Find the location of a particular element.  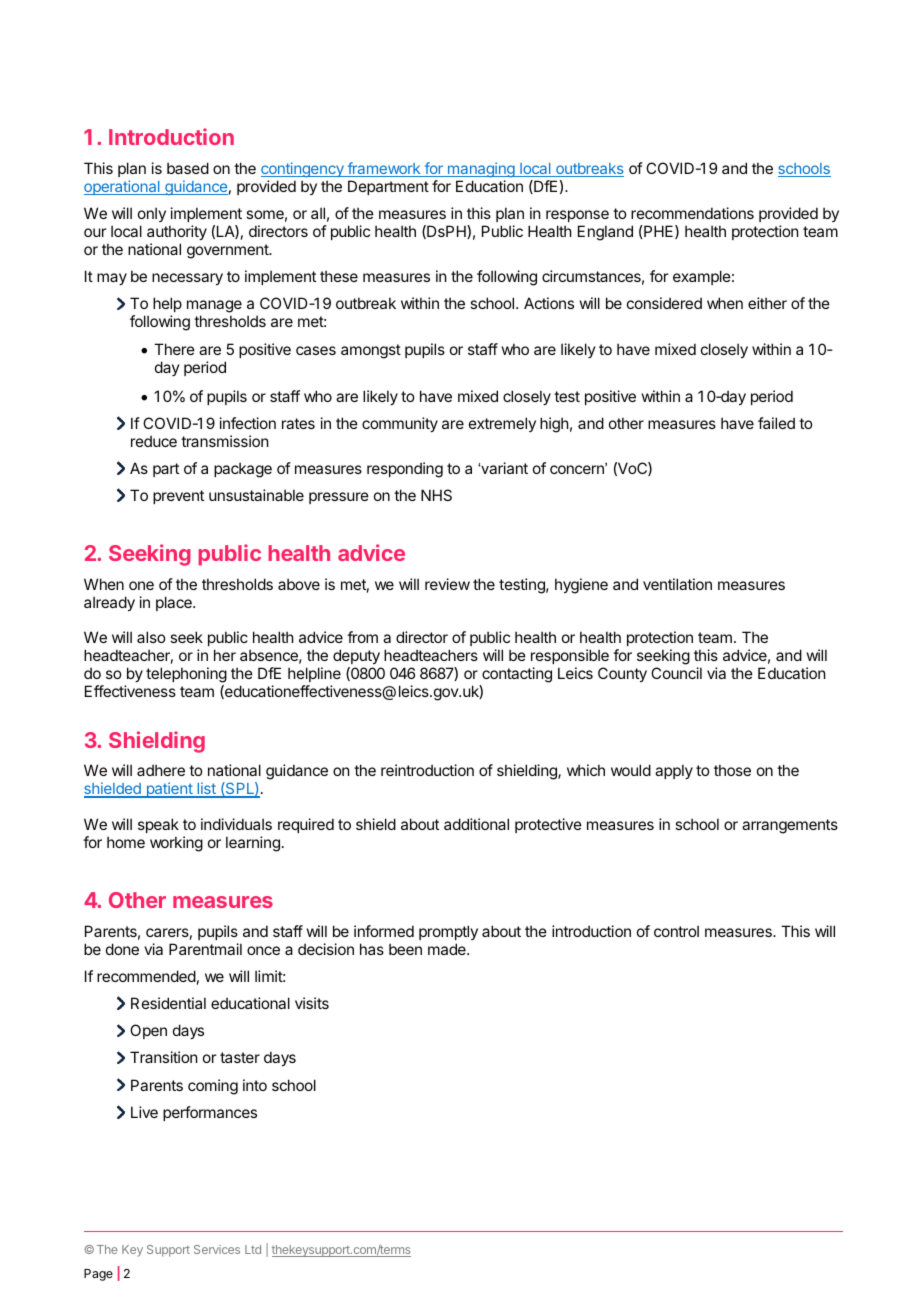

control is located at coordinates (676, 931).
